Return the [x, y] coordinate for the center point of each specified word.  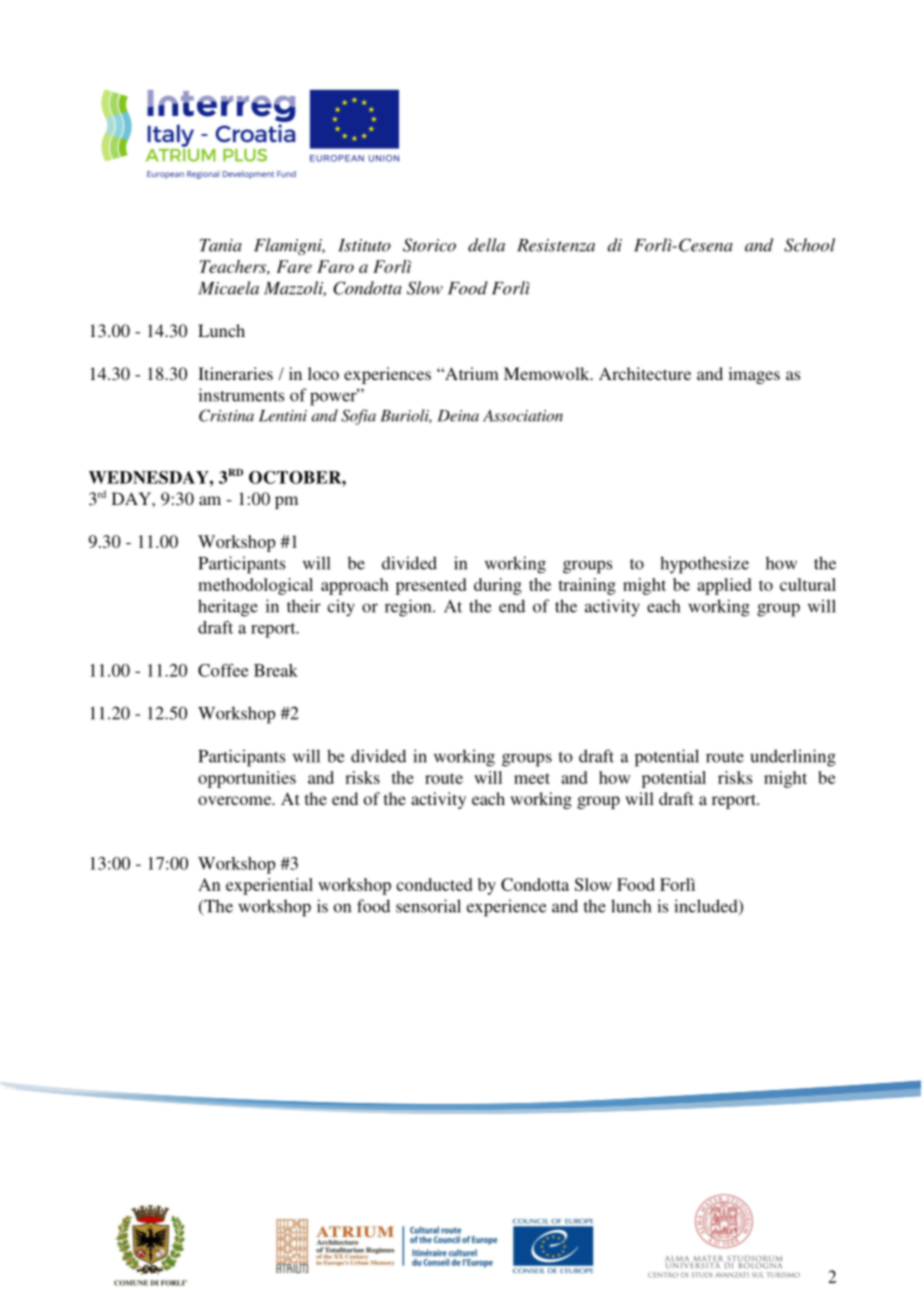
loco [323, 373]
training [587, 586]
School [809, 245]
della [486, 245]
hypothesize [704, 565]
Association [523, 416]
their [304, 606]
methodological [255, 586]
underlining [793, 758]
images [754, 375]
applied [724, 586]
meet [532, 778]
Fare [294, 266]
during [498, 586]
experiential [269, 886]
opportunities [247, 779]
